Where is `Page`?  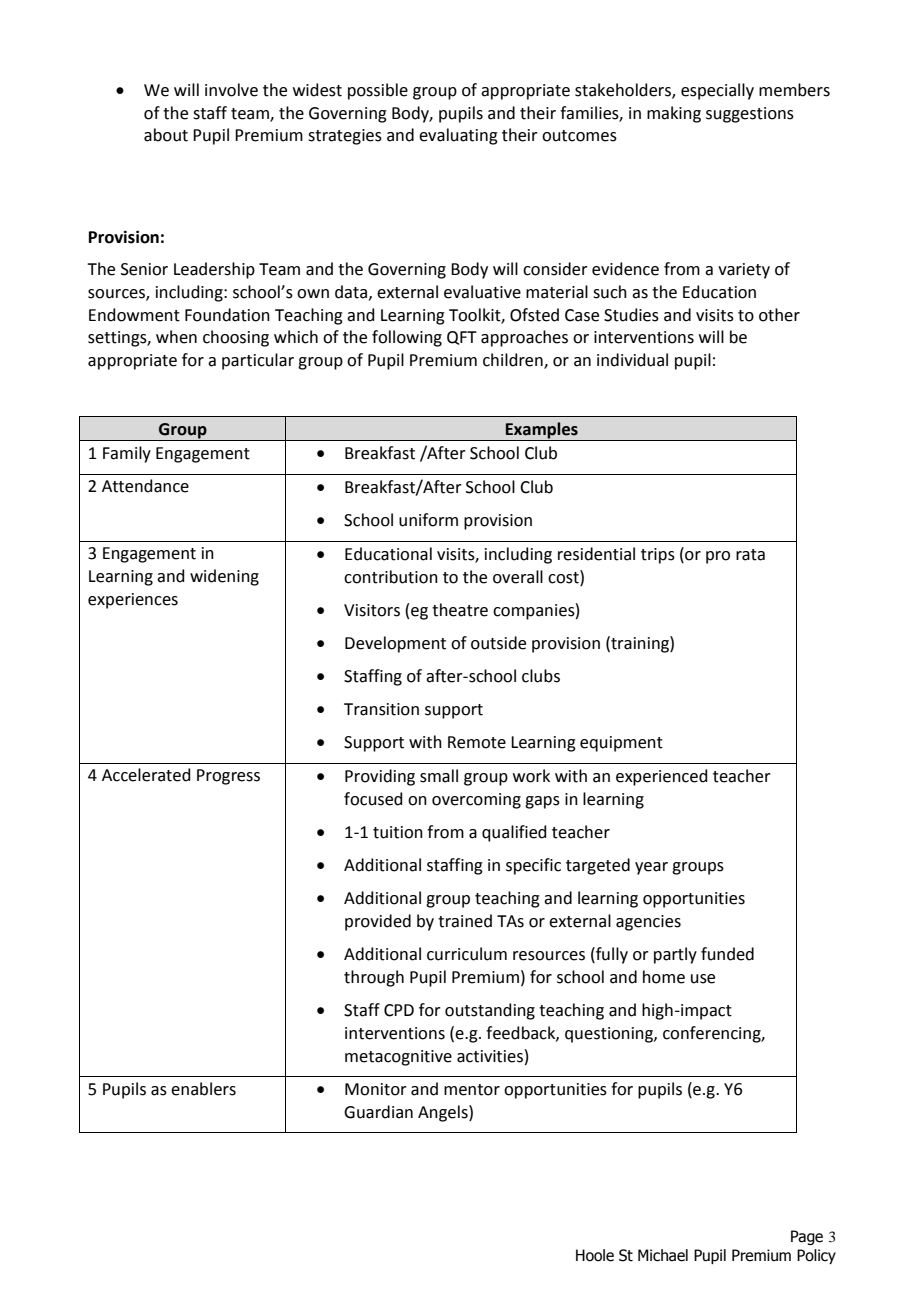 Page is located at coordinates (807, 1237).
